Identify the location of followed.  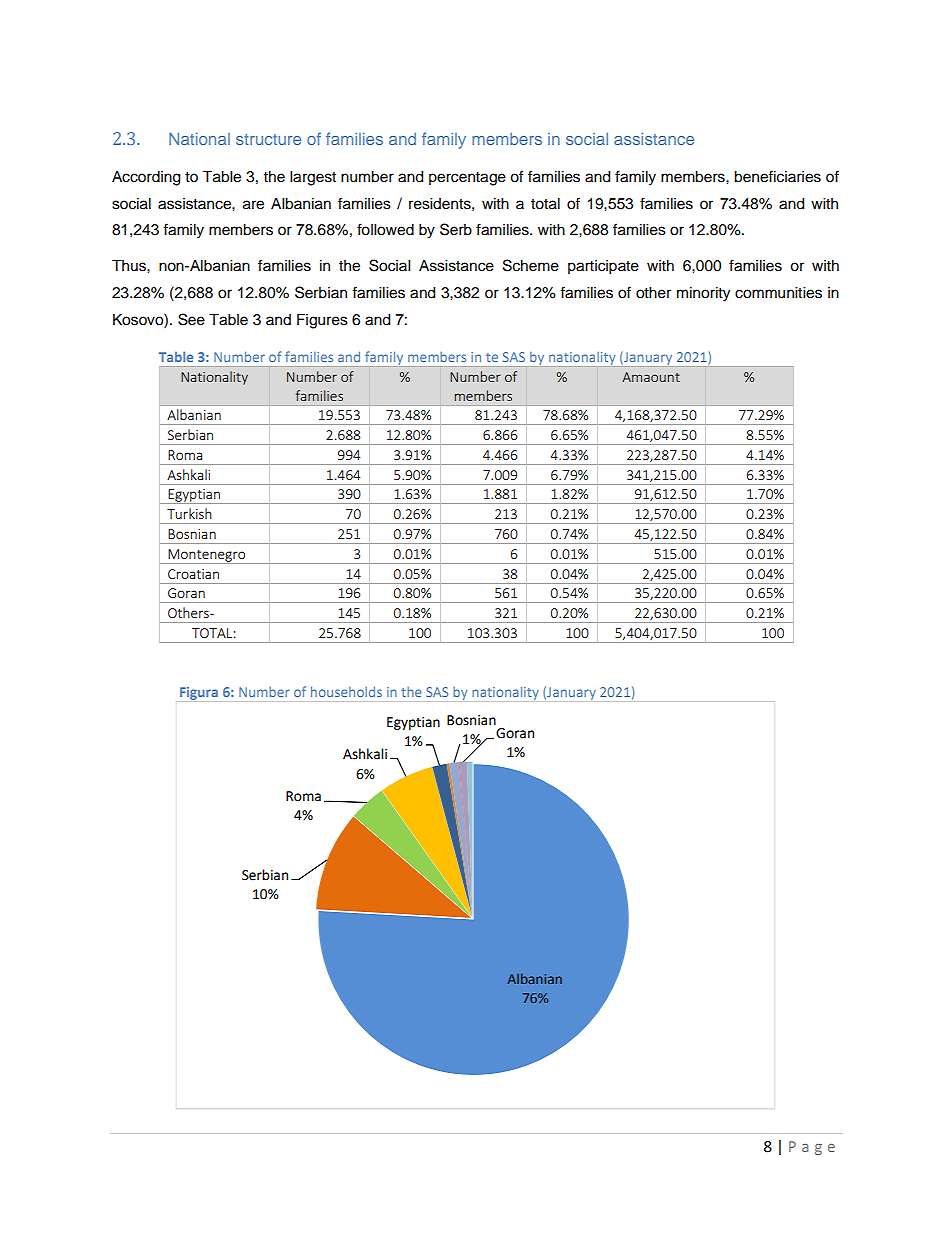
(385, 229).
